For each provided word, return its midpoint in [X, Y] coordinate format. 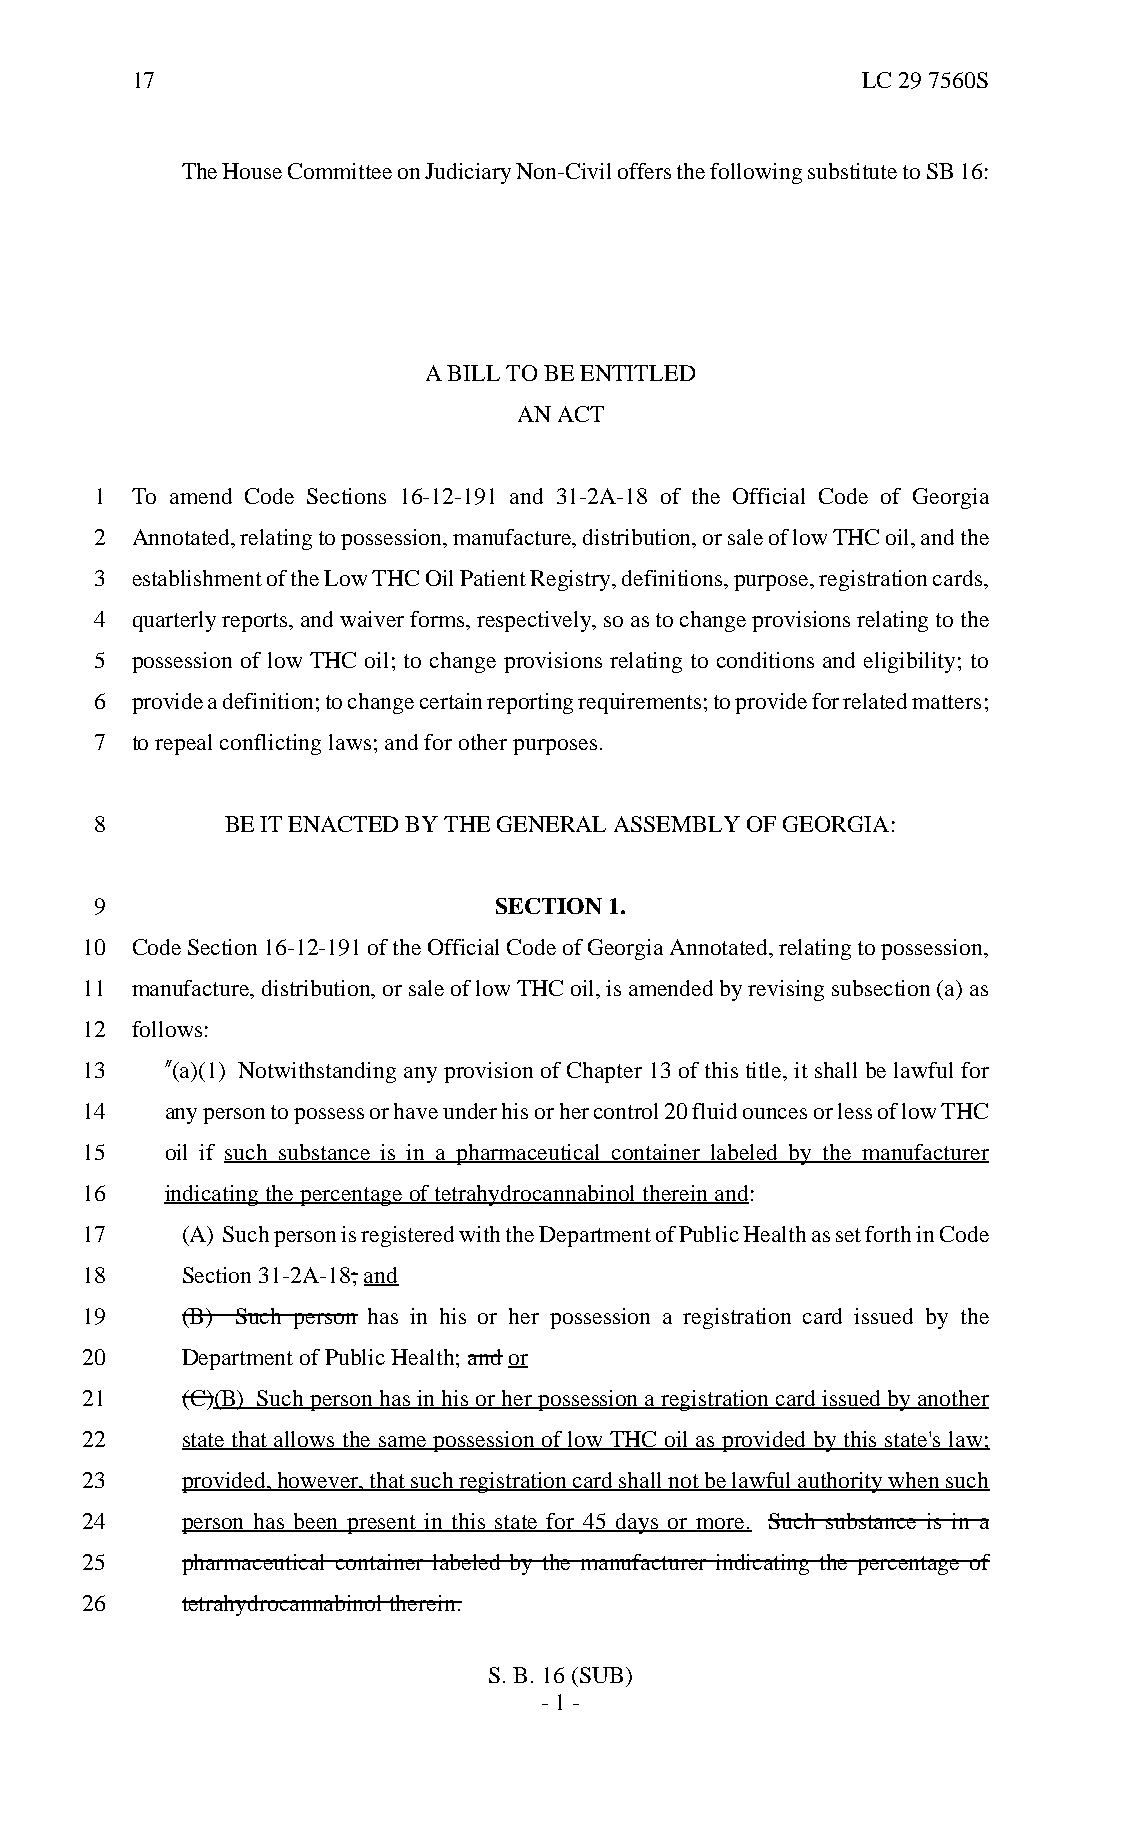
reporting [530, 703]
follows [167, 1029]
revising [786, 990]
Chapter [604, 1072]
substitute [852, 171]
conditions [765, 660]
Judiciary [468, 173]
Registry [572, 580]
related [875, 701]
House [252, 171]
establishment [197, 578]
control [626, 1111]
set [848, 1235]
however [318, 1481]
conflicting [270, 744]
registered [407, 1236]
